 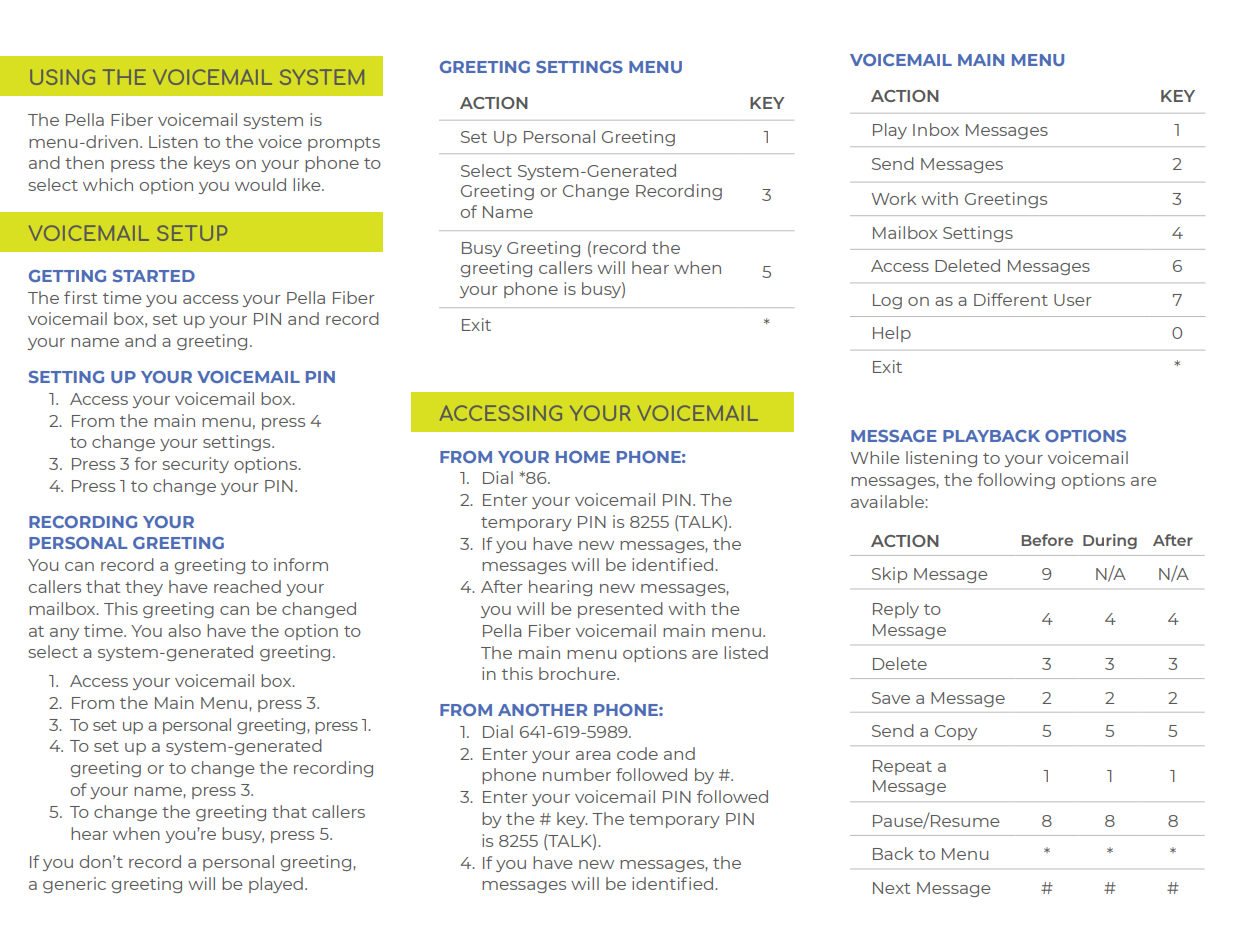 I want to click on HOME, so click(x=583, y=457).
